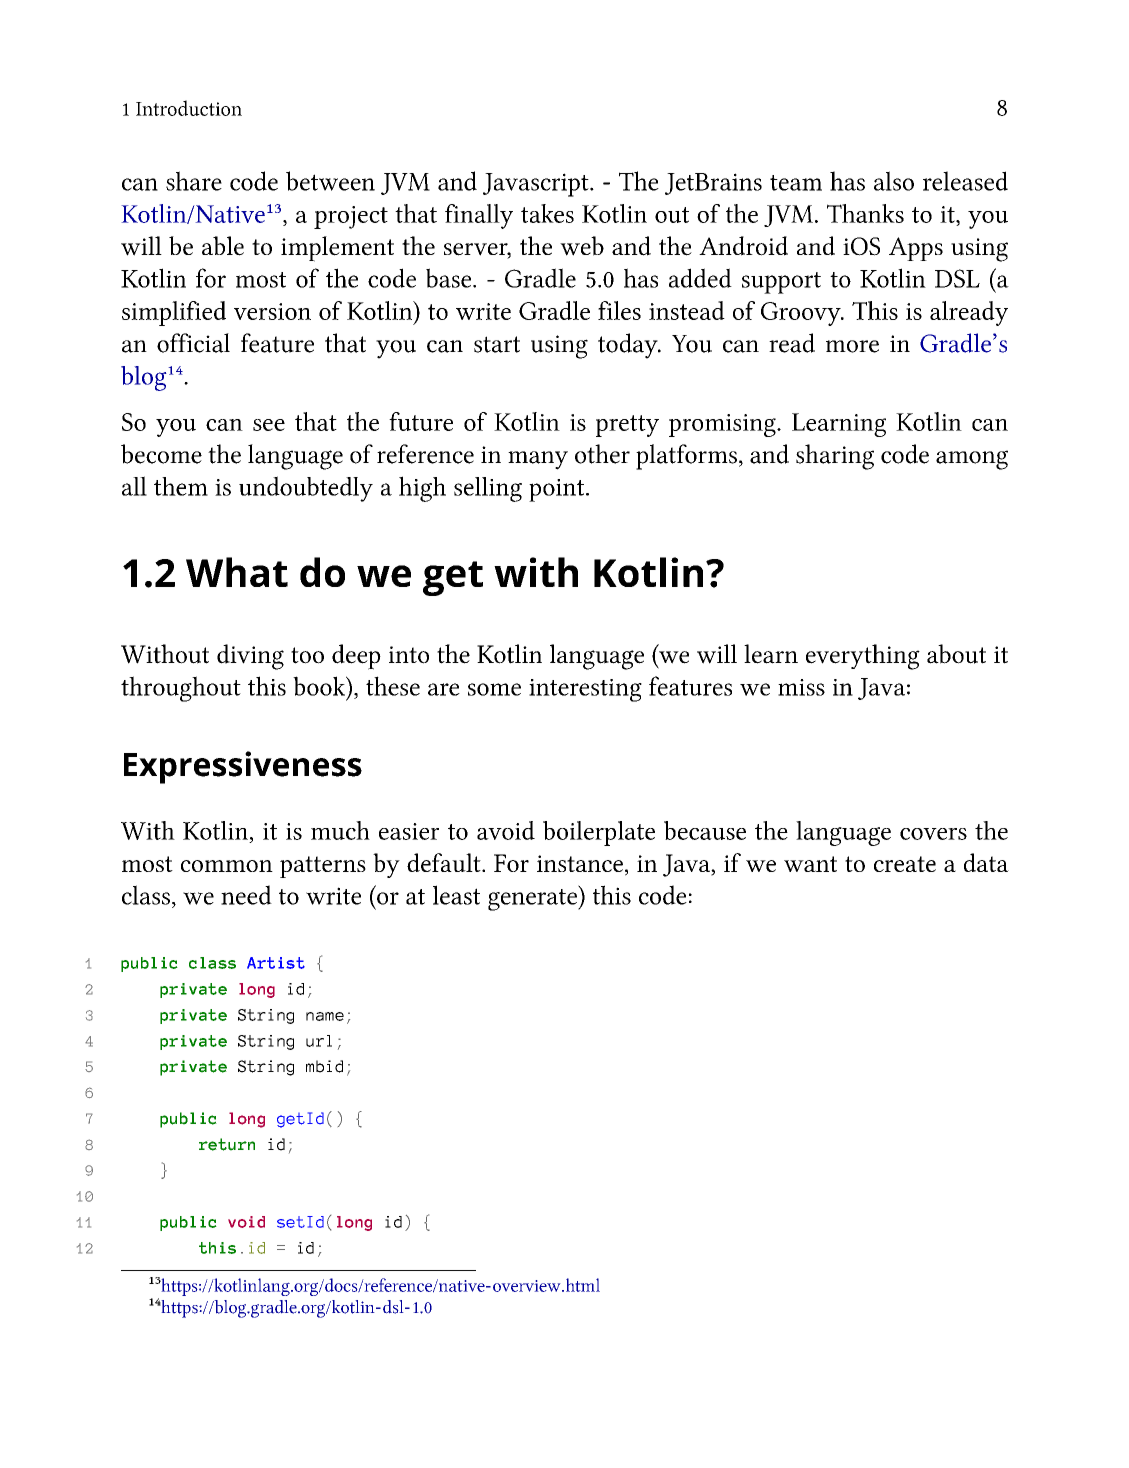 This page has width=1129, height=1468. What do you see at coordinates (272, 311) in the page?
I see `version` at bounding box center [272, 311].
